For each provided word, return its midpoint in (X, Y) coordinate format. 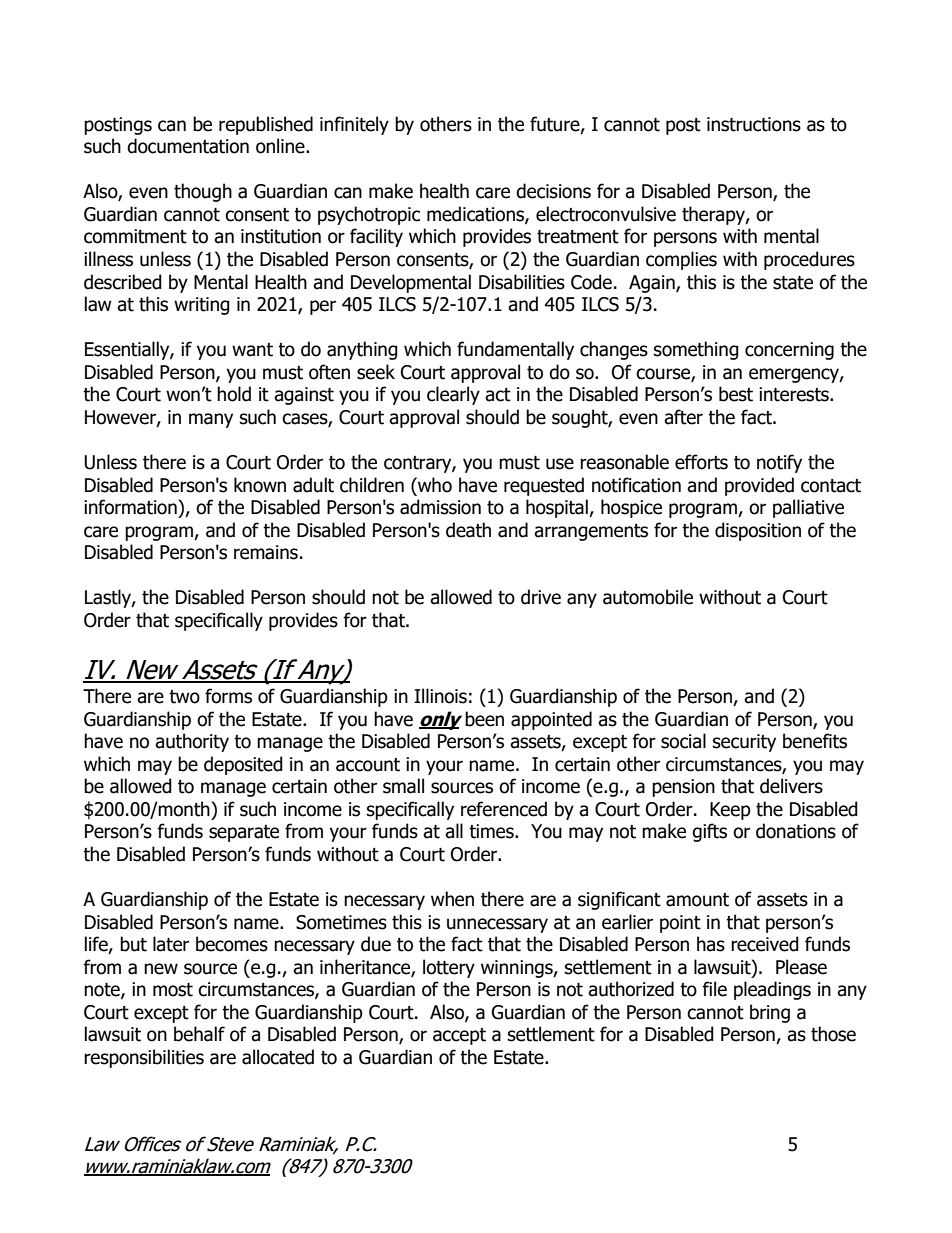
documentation (188, 146)
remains (266, 552)
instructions (754, 124)
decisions (553, 191)
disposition (758, 531)
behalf (199, 1034)
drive (541, 597)
